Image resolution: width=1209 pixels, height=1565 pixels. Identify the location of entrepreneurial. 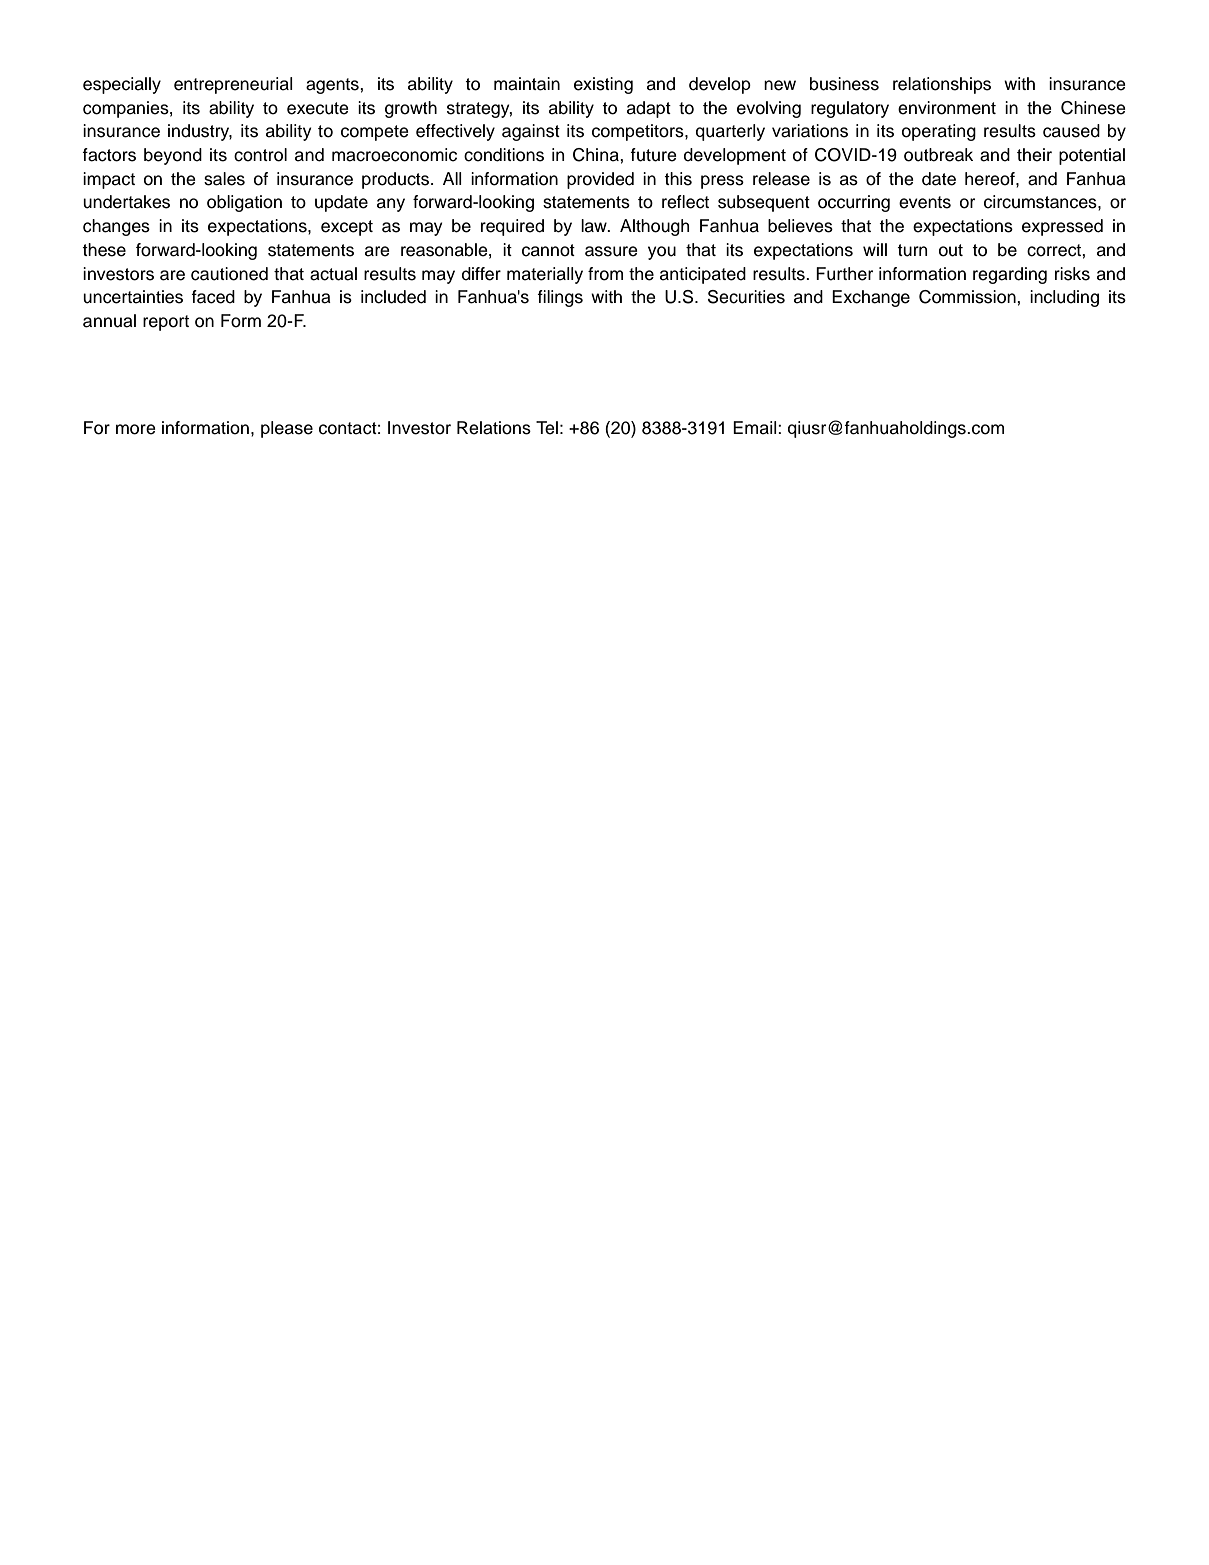
(233, 85).
